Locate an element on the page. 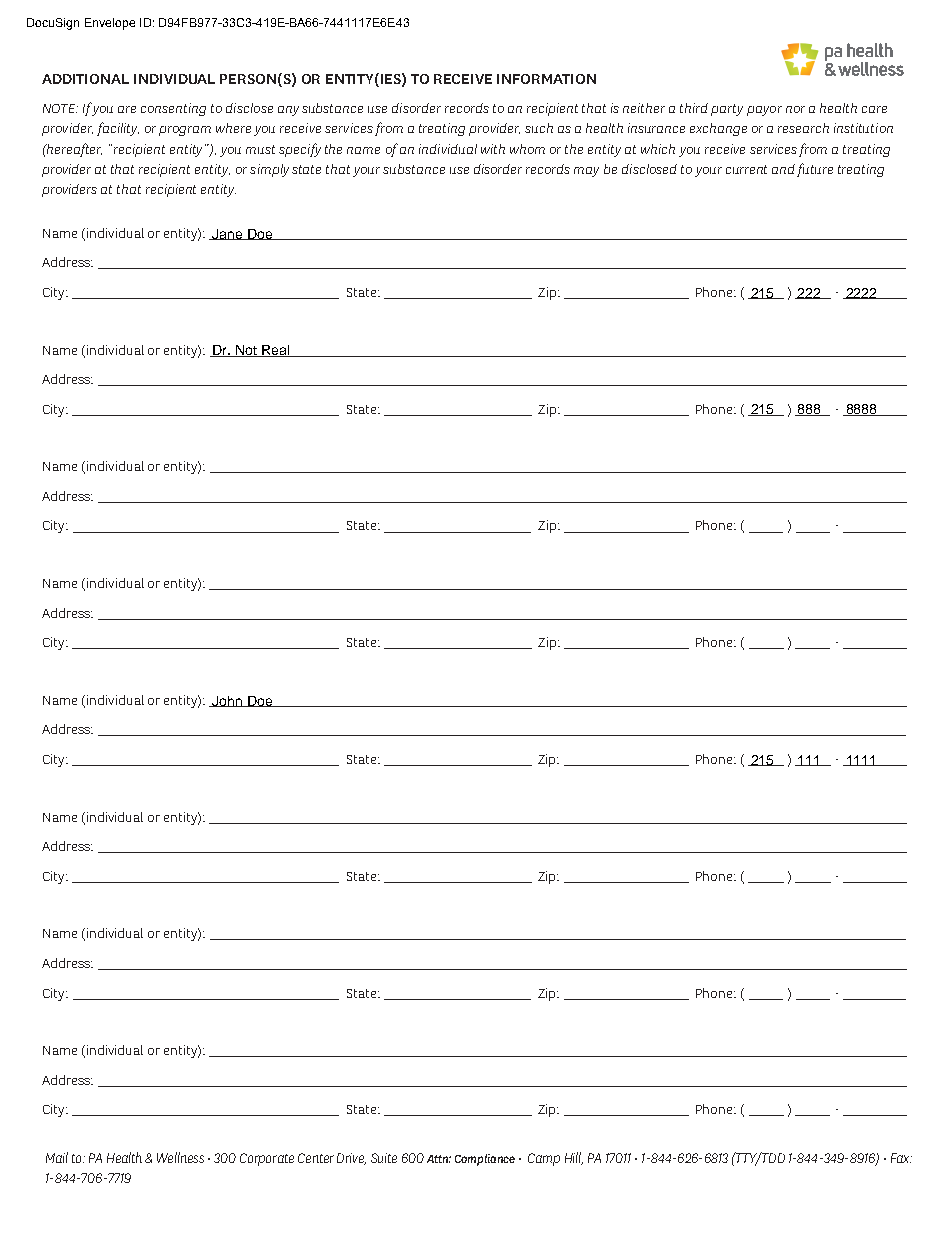  Fax is located at coordinates (901, 1158).
